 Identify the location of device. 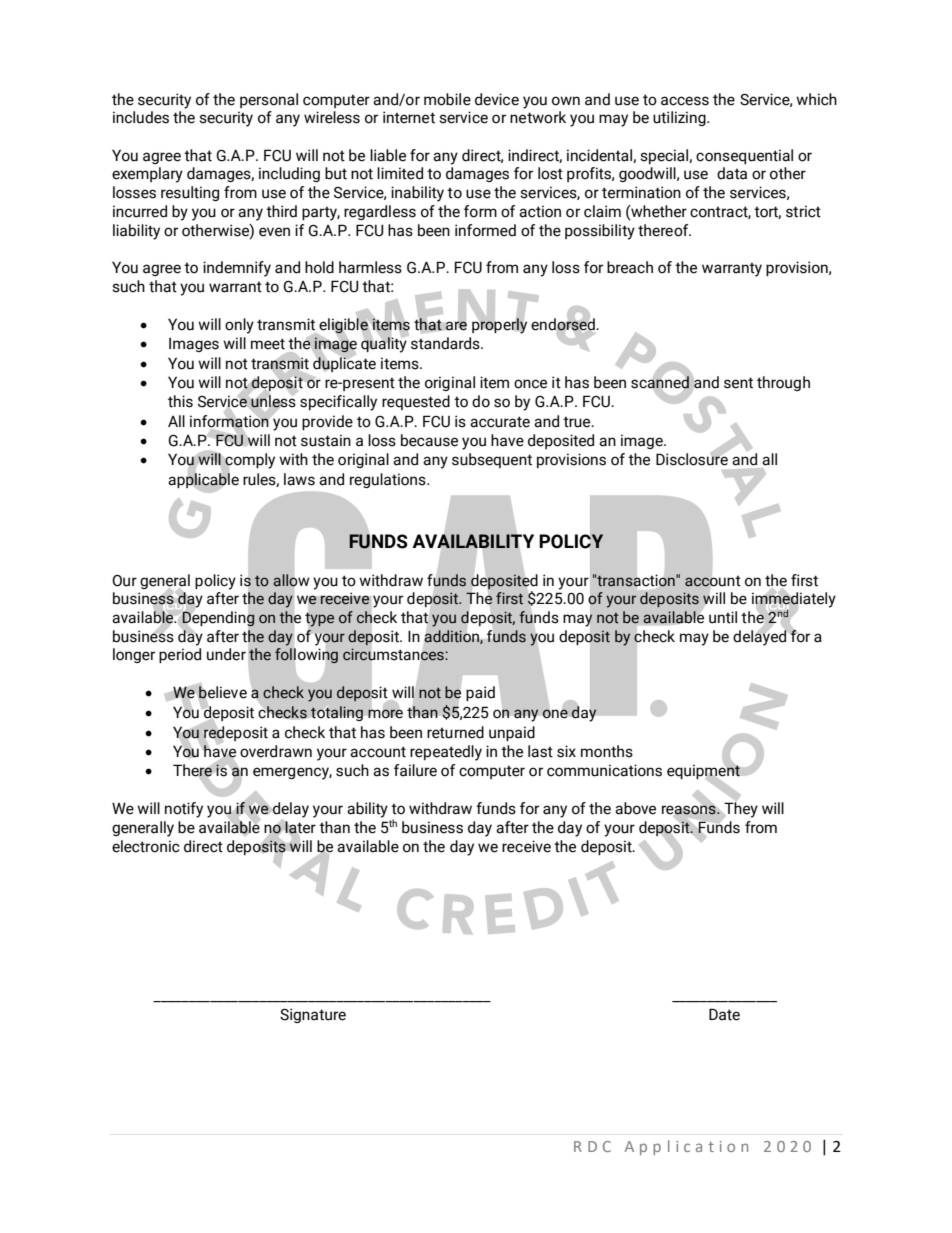
(497, 99).
